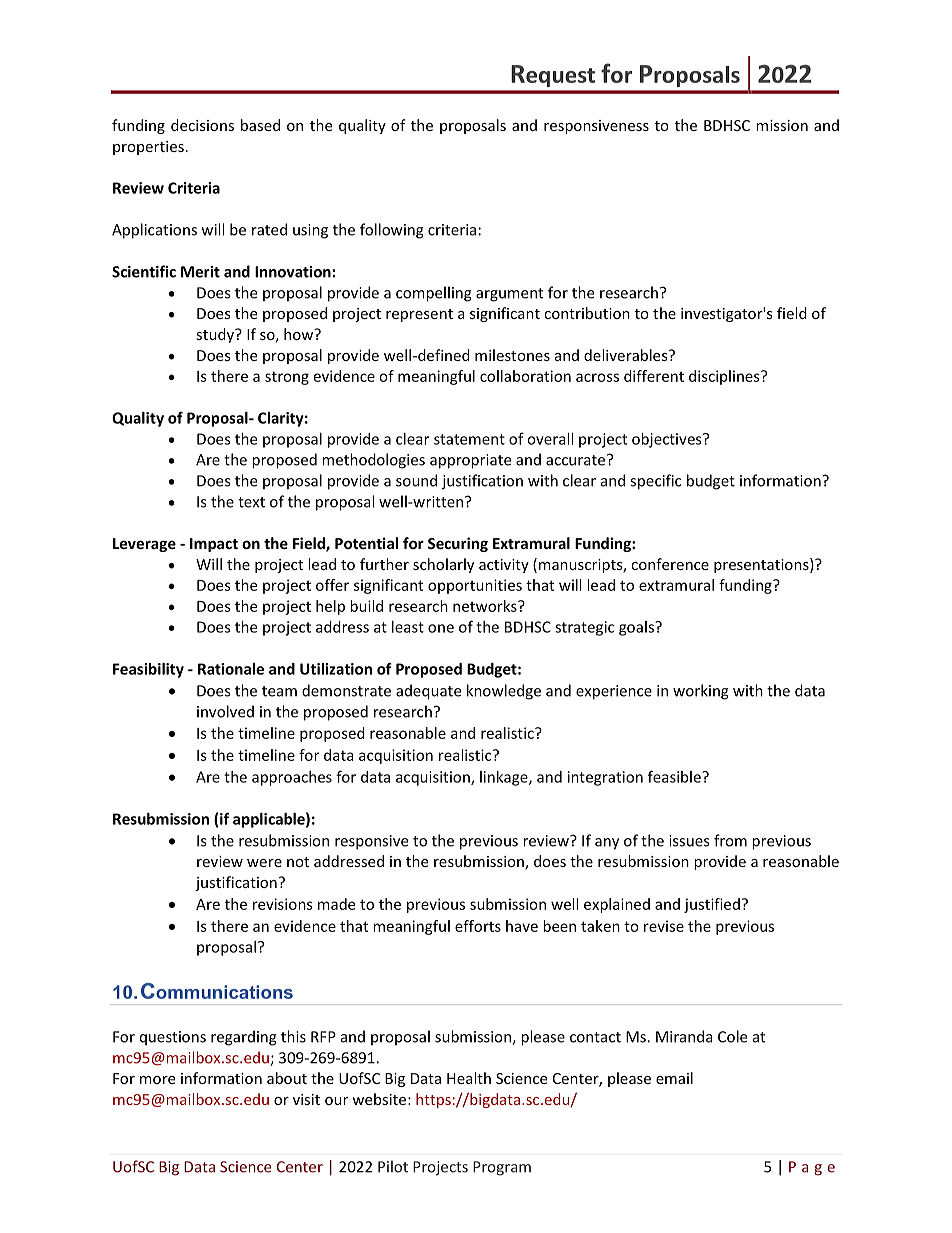 This image has width=952, height=1233. Describe the element at coordinates (701, 692) in the image. I see `working` at that location.
